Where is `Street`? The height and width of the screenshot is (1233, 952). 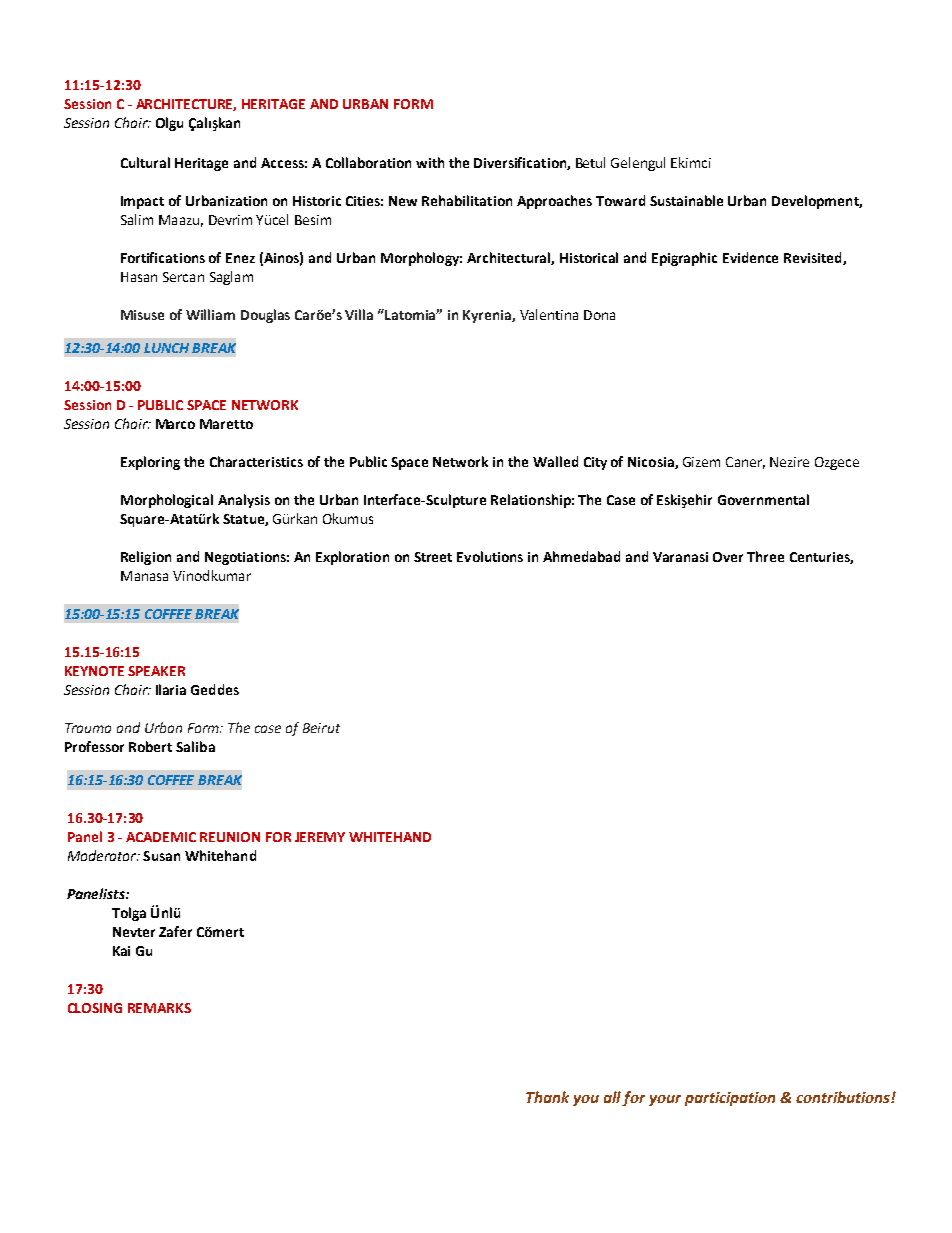 Street is located at coordinates (433, 557).
